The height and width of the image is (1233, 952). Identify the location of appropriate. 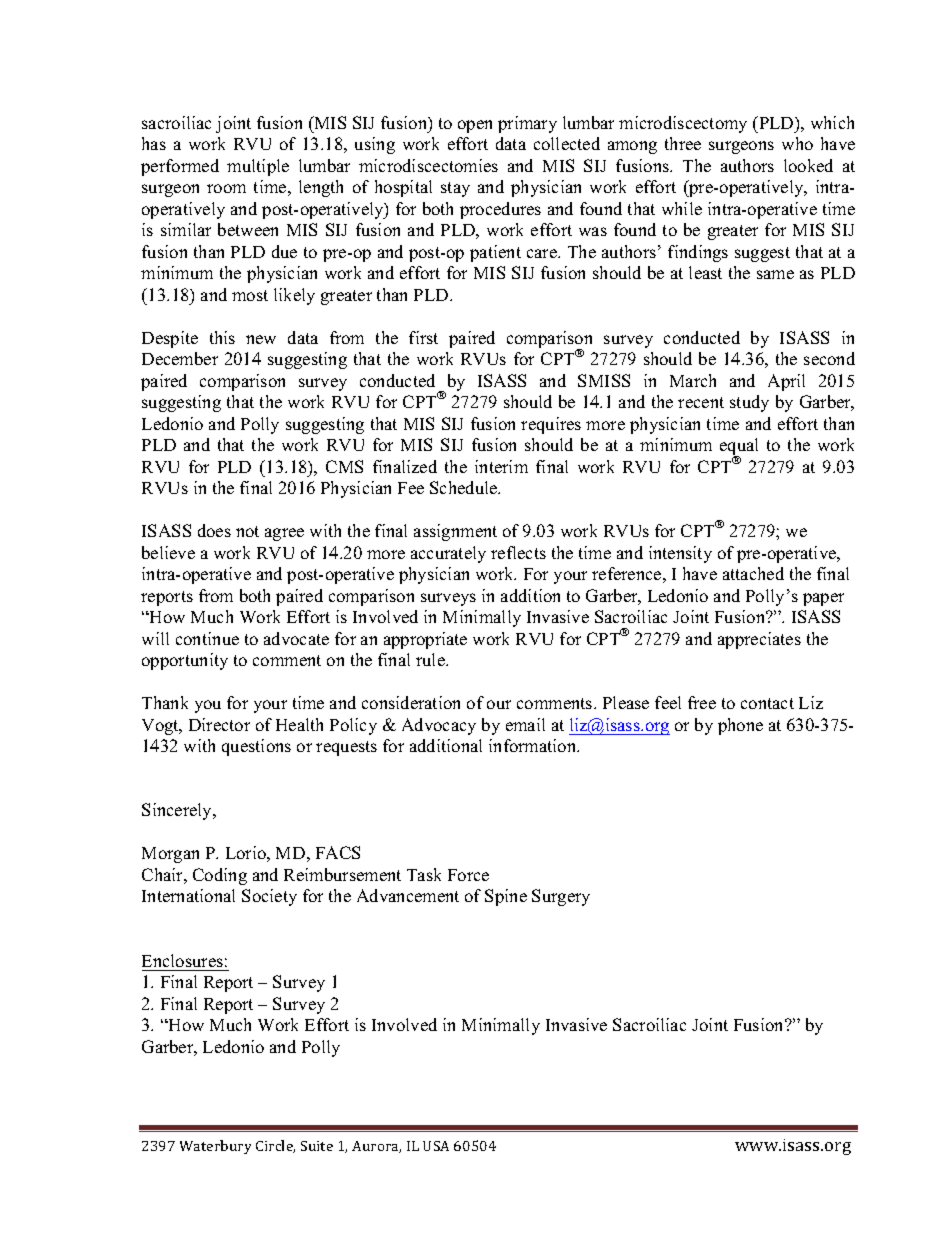
(425, 640).
